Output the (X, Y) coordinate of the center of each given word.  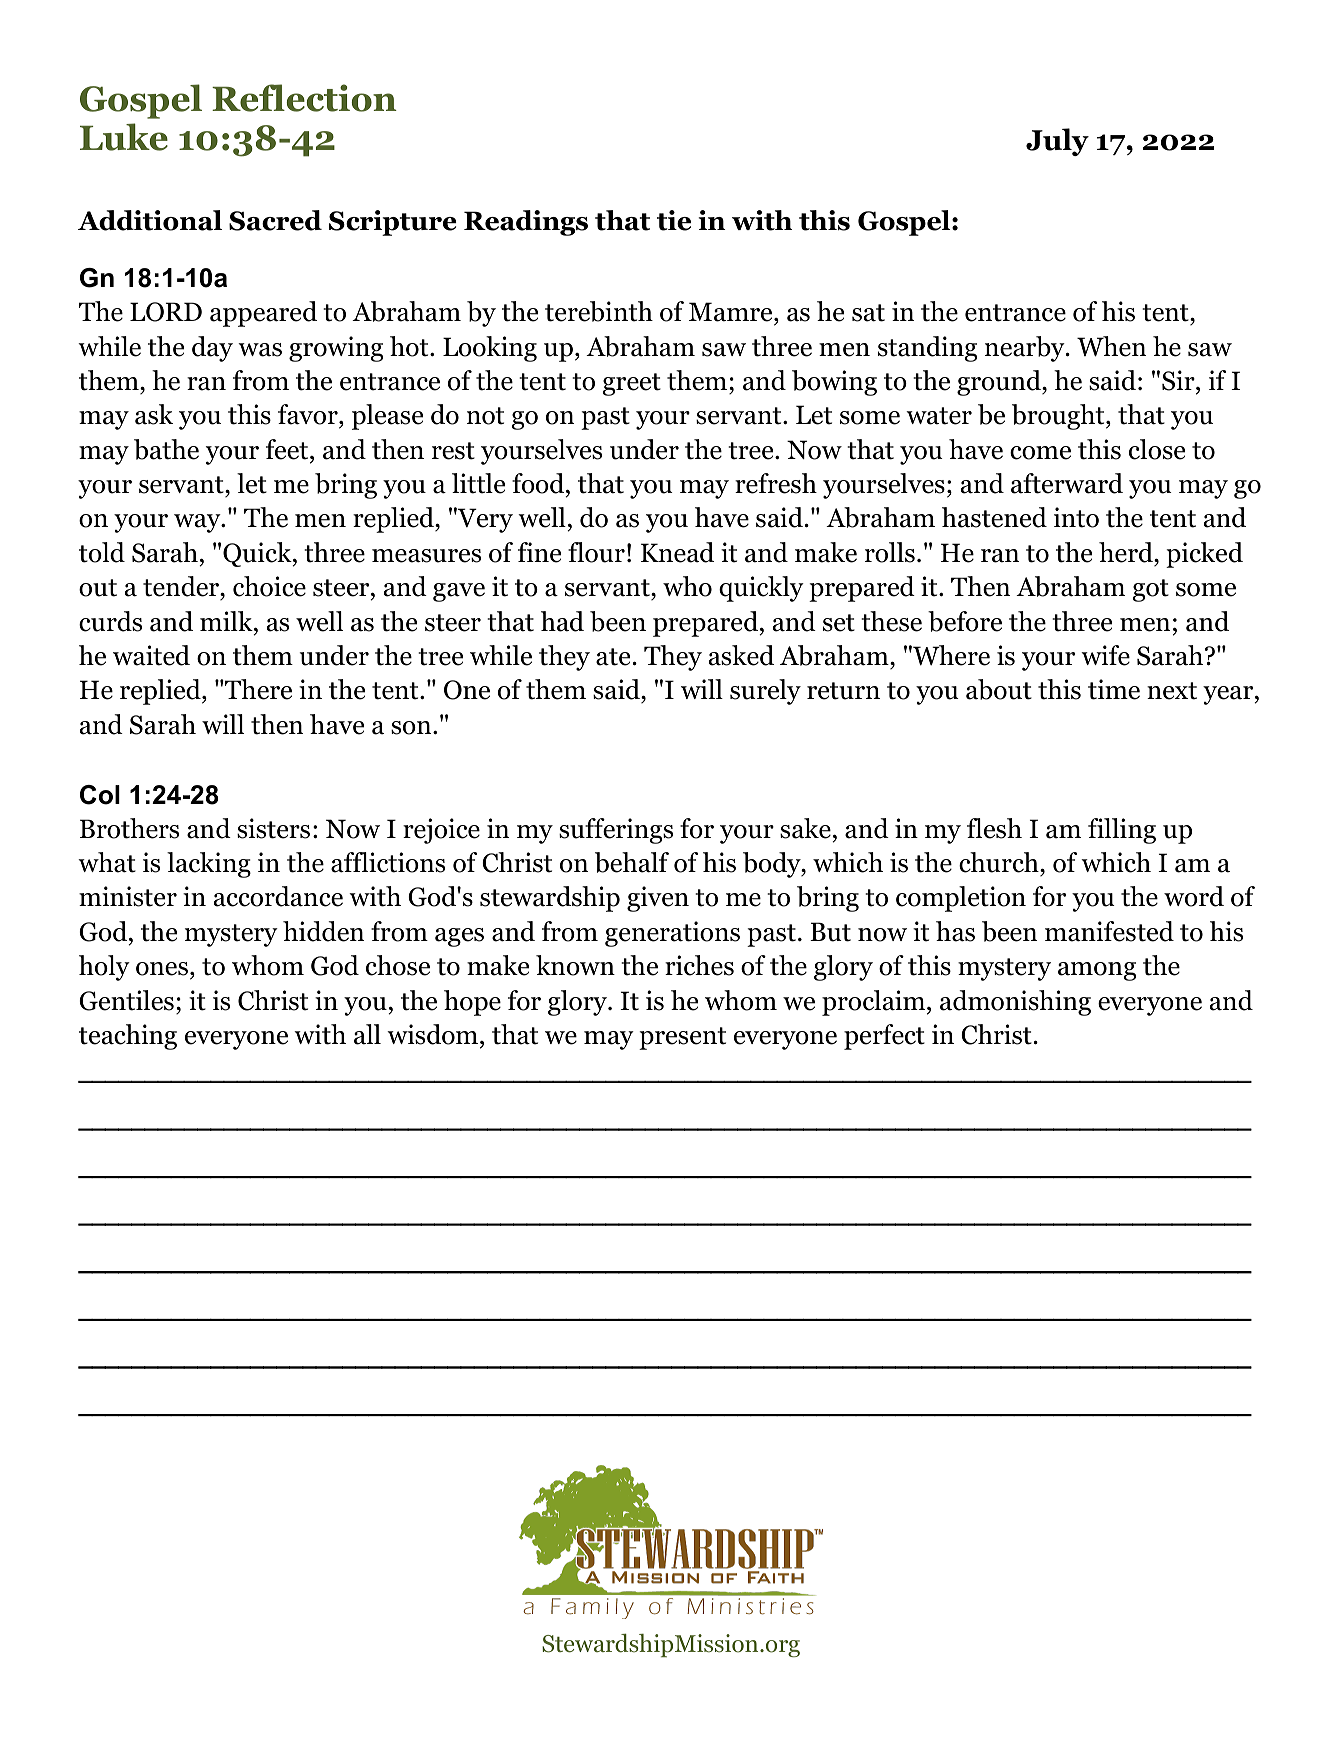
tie (674, 220)
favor (309, 416)
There (257, 689)
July (1057, 142)
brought (1059, 417)
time (1114, 689)
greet (632, 384)
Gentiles (126, 1000)
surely (765, 692)
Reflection (304, 98)
